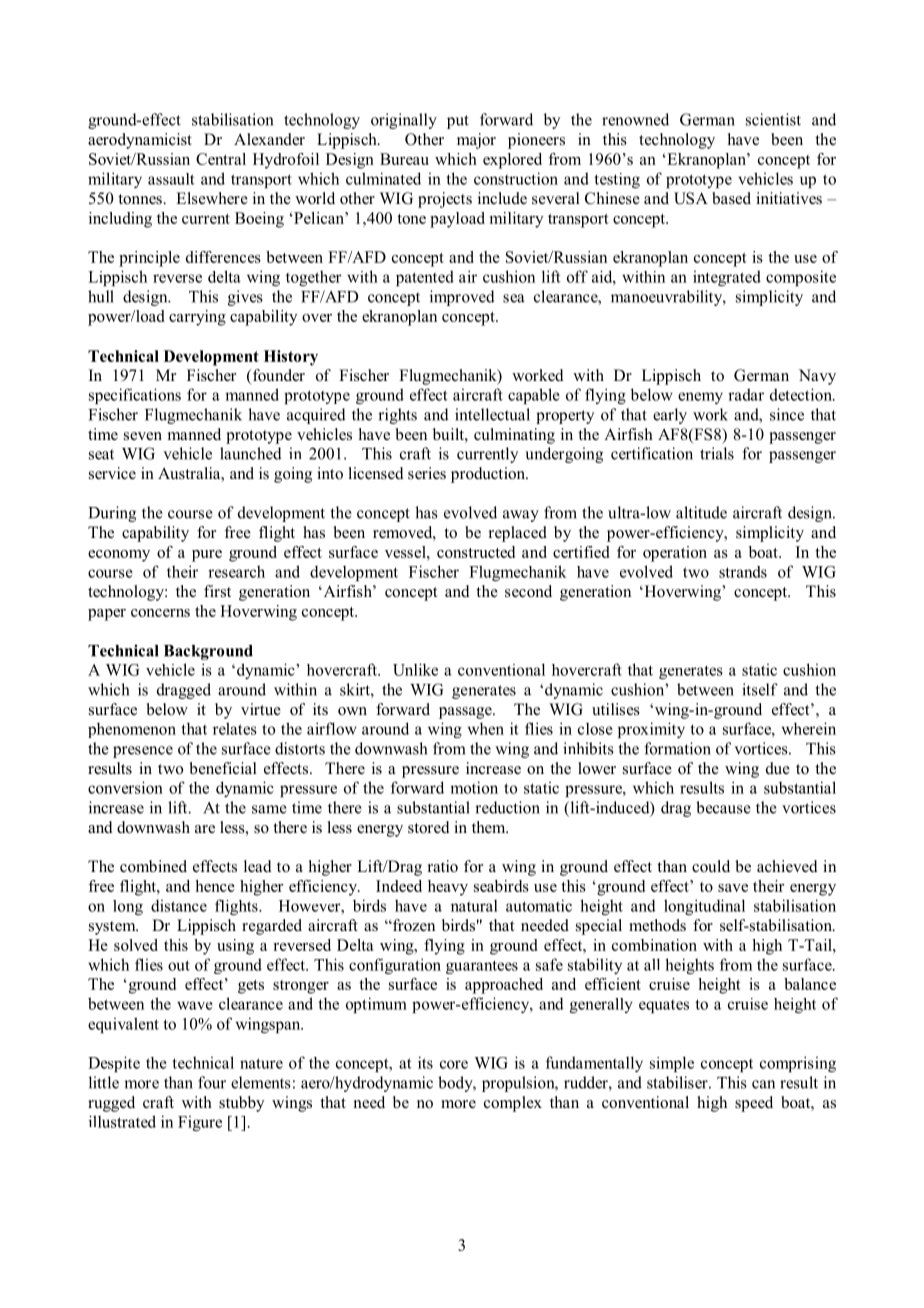 This image has width=924, height=1308. I want to click on core, so click(454, 1064).
